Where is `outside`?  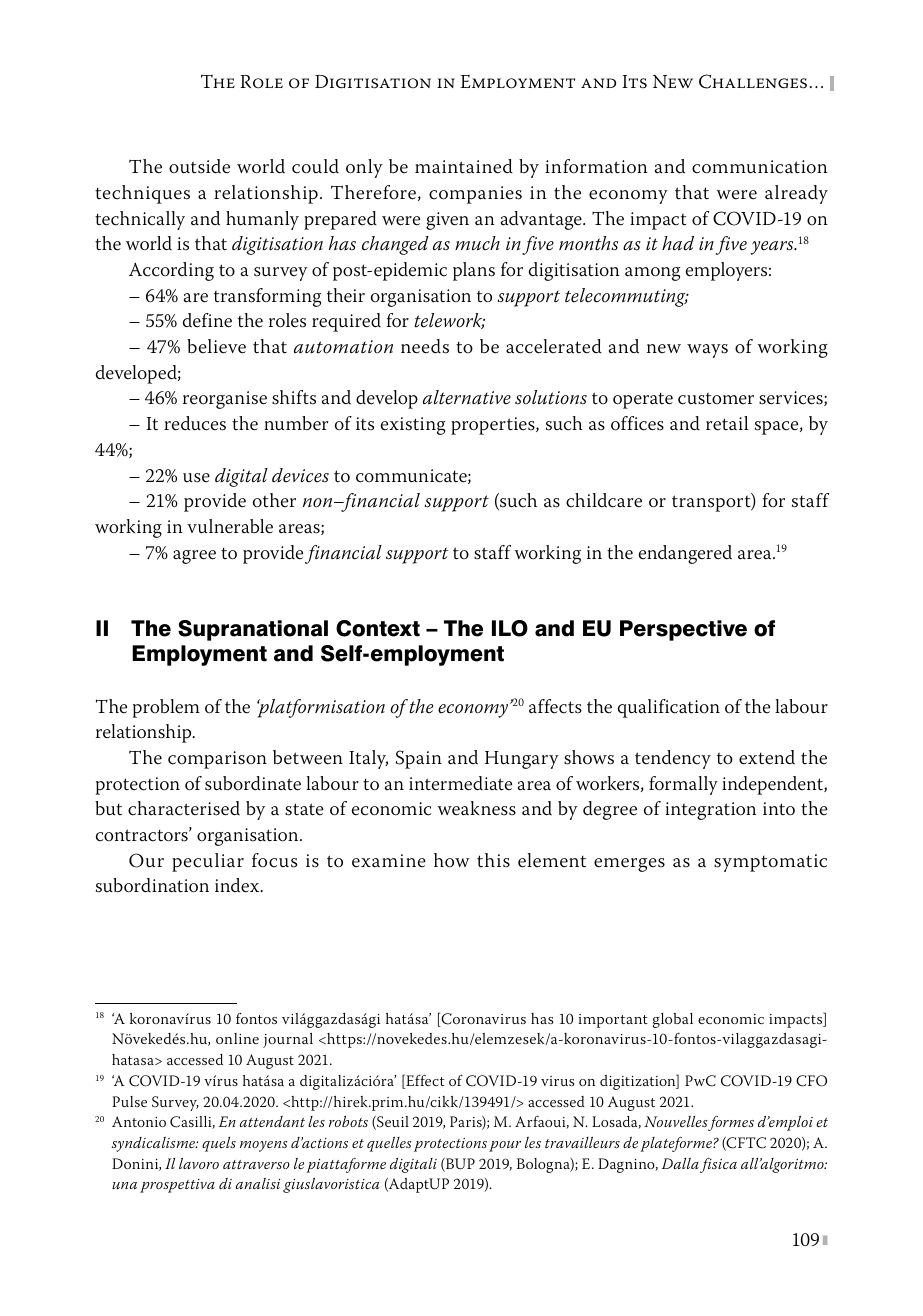 outside is located at coordinates (199, 166).
